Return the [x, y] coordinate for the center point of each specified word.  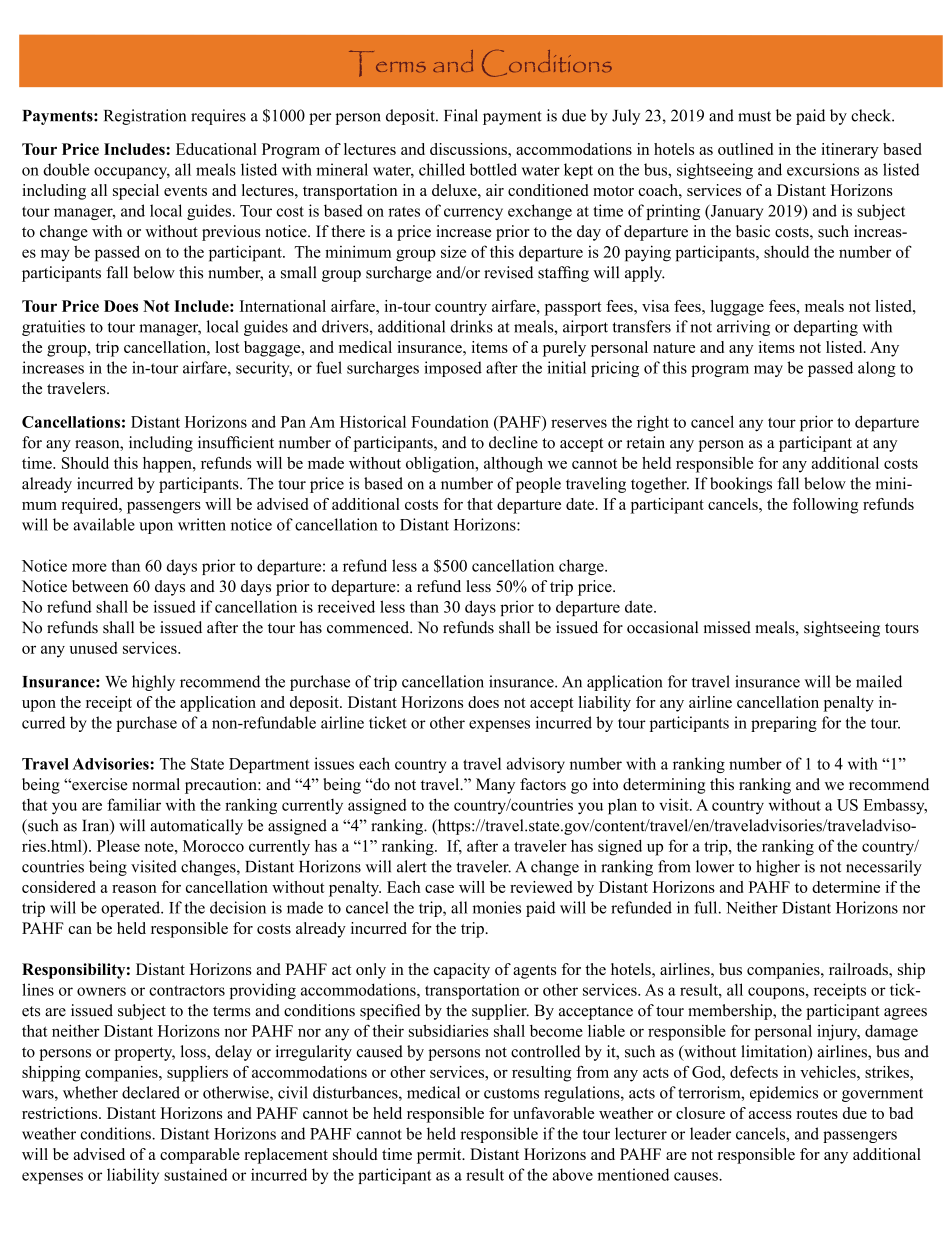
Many [495, 786]
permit [440, 1156]
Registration [145, 117]
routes [817, 1114]
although [513, 465]
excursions [823, 169]
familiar [134, 804]
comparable [200, 1156]
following [825, 506]
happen [168, 465]
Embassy [895, 807]
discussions [469, 149]
